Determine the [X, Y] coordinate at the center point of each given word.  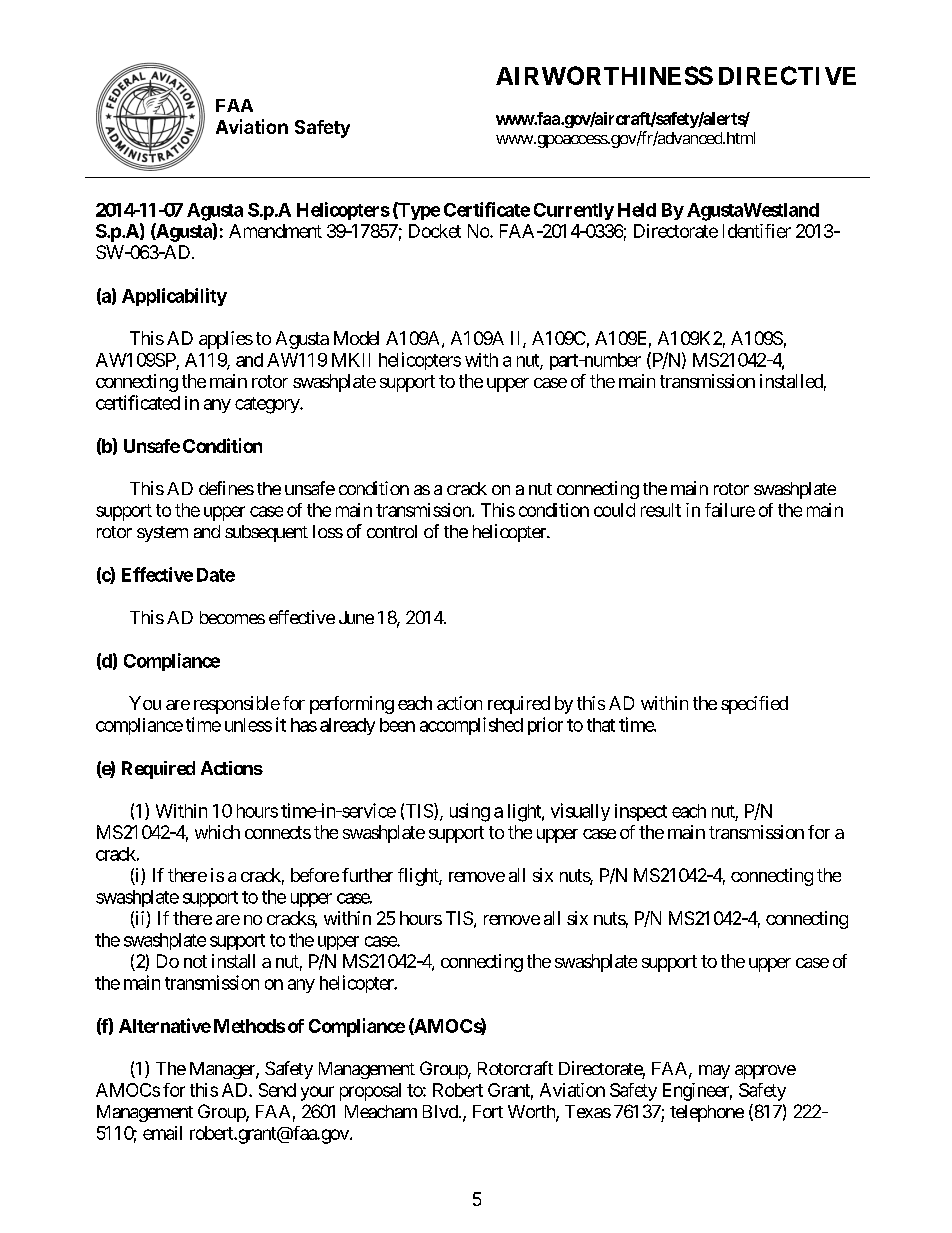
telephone [707, 1113]
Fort [488, 1111]
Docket [435, 231]
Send [277, 1090]
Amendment [275, 231]
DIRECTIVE [787, 75]
